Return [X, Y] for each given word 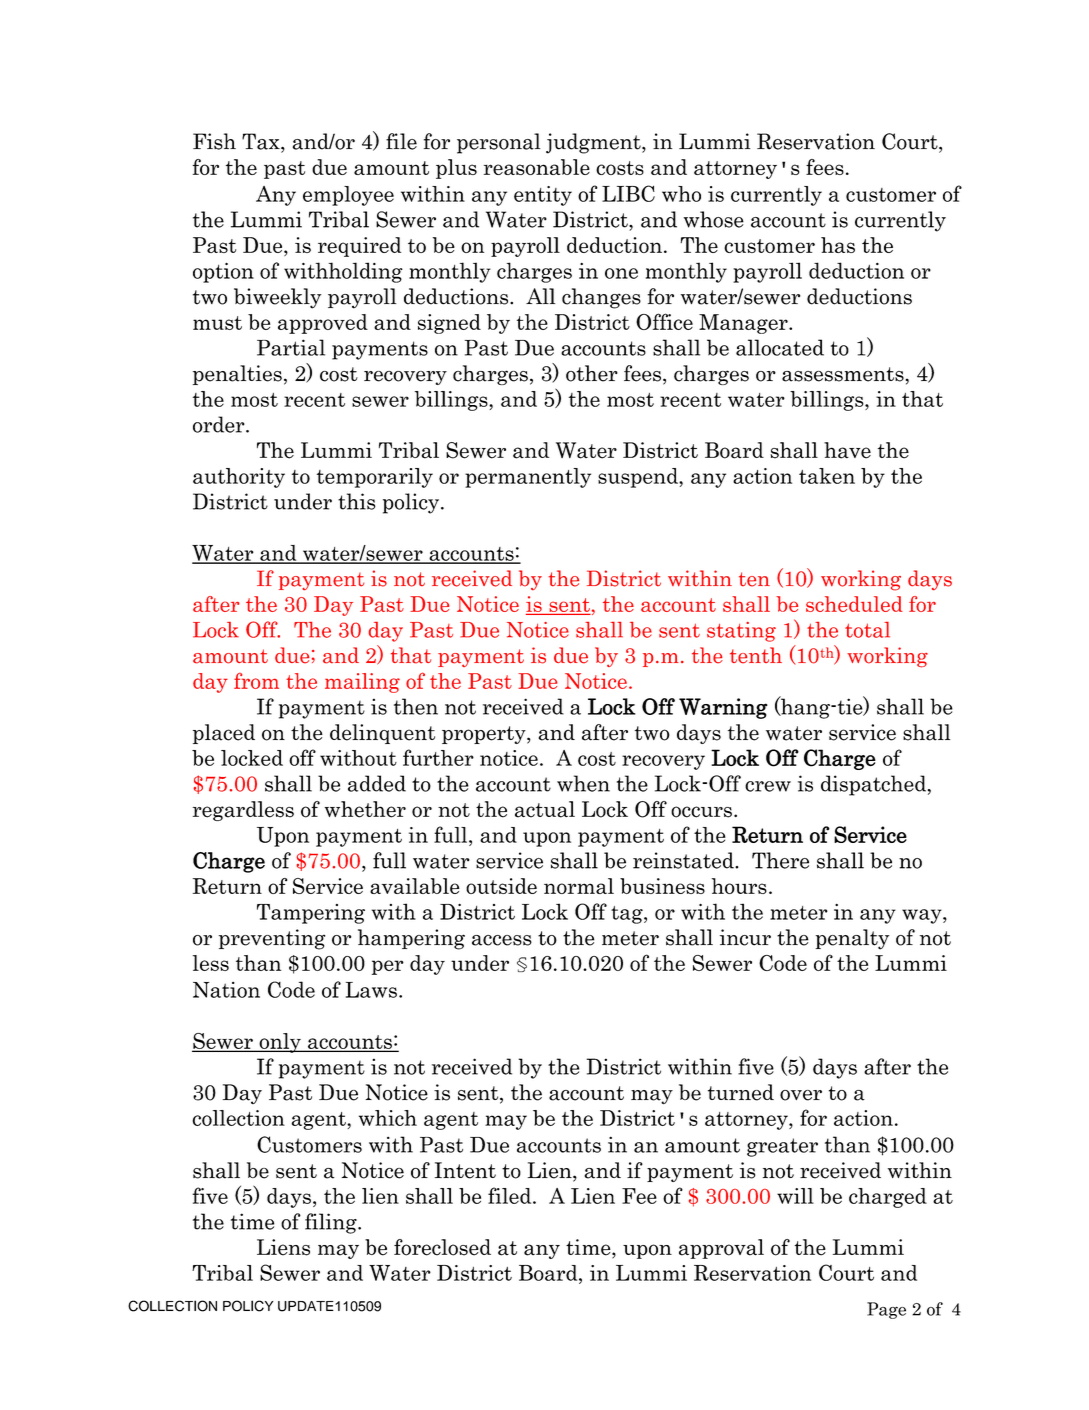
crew [768, 786]
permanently [528, 478]
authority [239, 478]
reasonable [537, 167]
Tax [262, 141]
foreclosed [442, 1247]
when [583, 783]
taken [827, 476]
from [256, 680]
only [280, 1043]
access [502, 940]
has [838, 245]
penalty [852, 939]
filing [332, 1223]
